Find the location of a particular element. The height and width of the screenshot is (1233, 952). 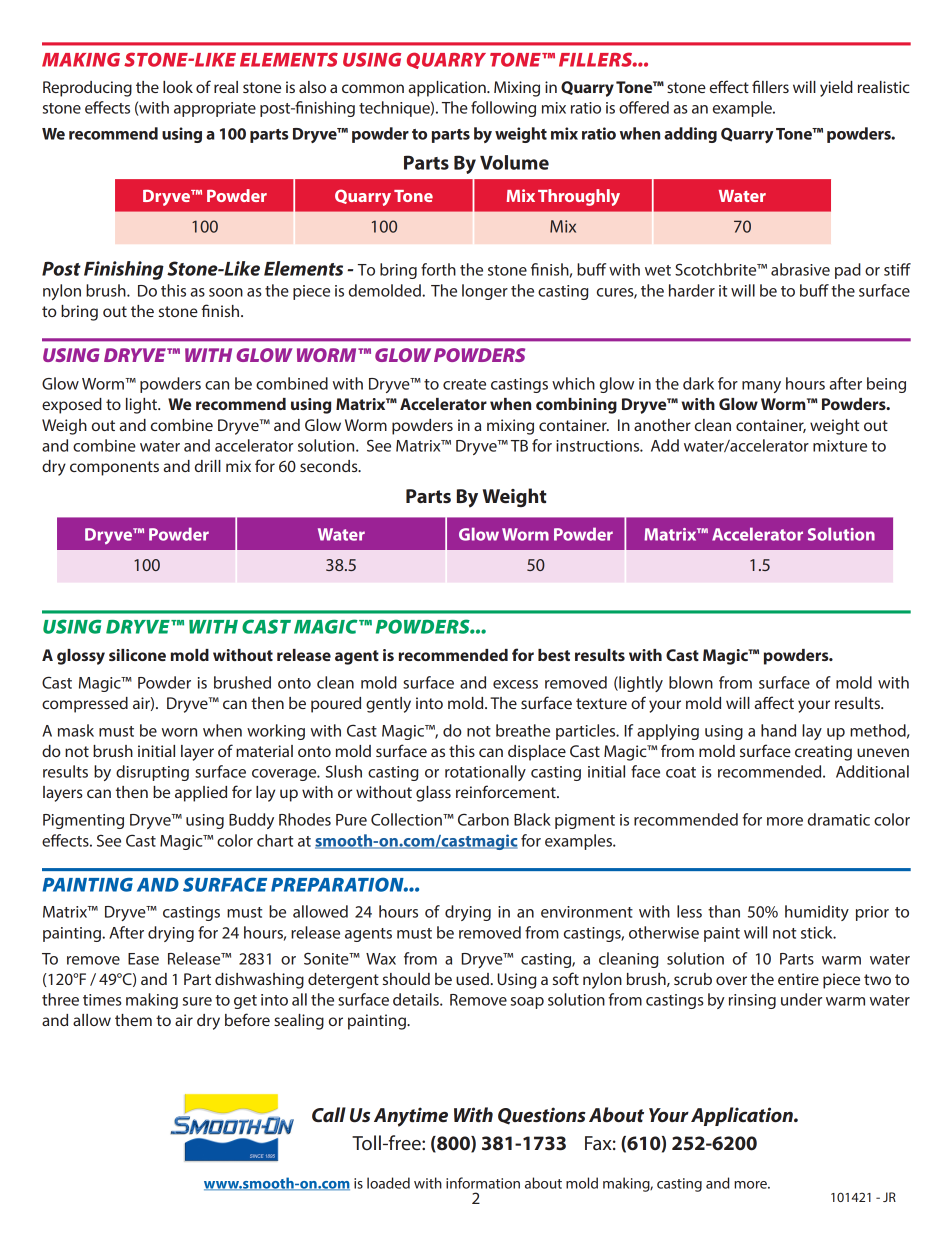

Call is located at coordinates (329, 1114).
